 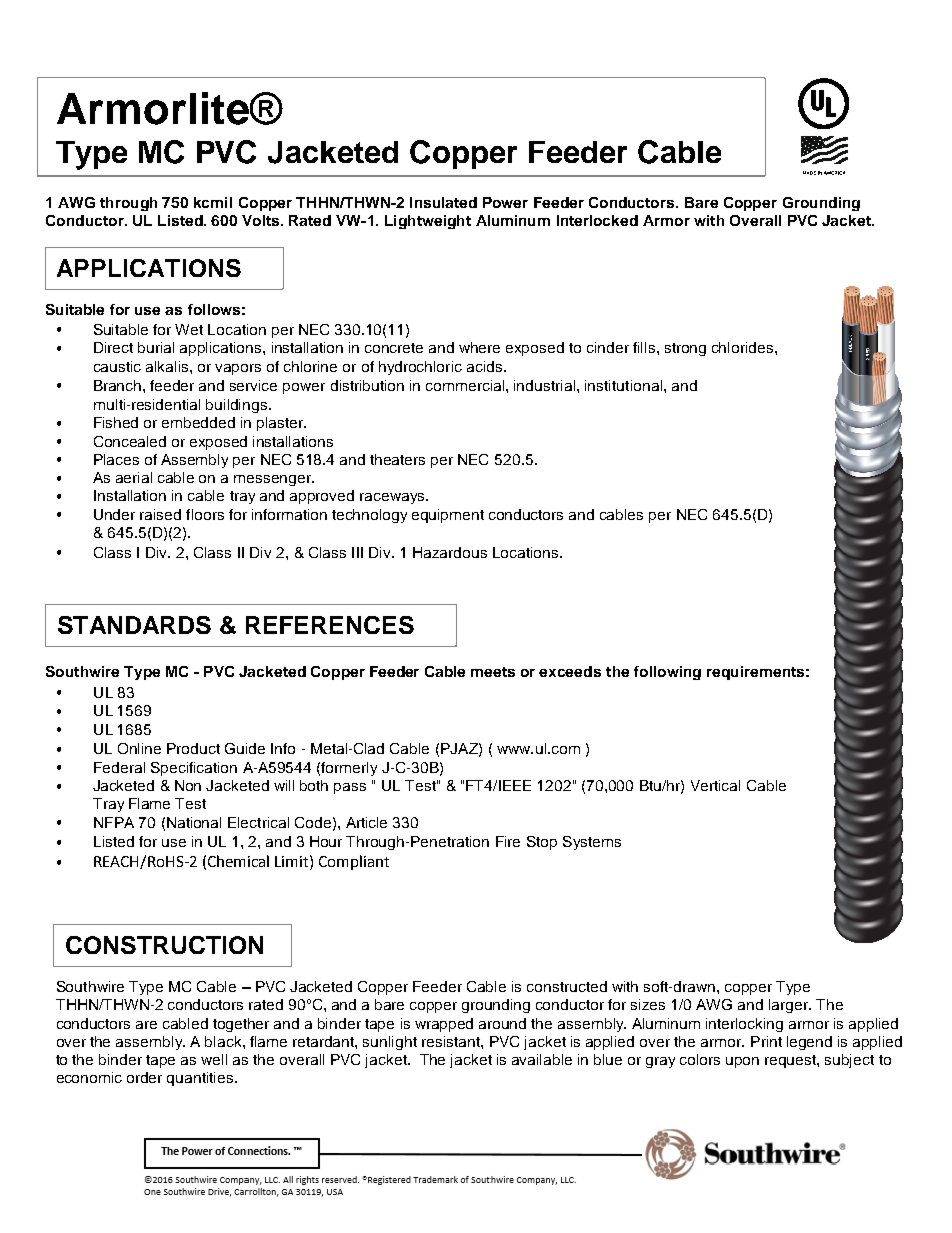 What do you see at coordinates (193, 748) in the page?
I see `Product` at bounding box center [193, 748].
